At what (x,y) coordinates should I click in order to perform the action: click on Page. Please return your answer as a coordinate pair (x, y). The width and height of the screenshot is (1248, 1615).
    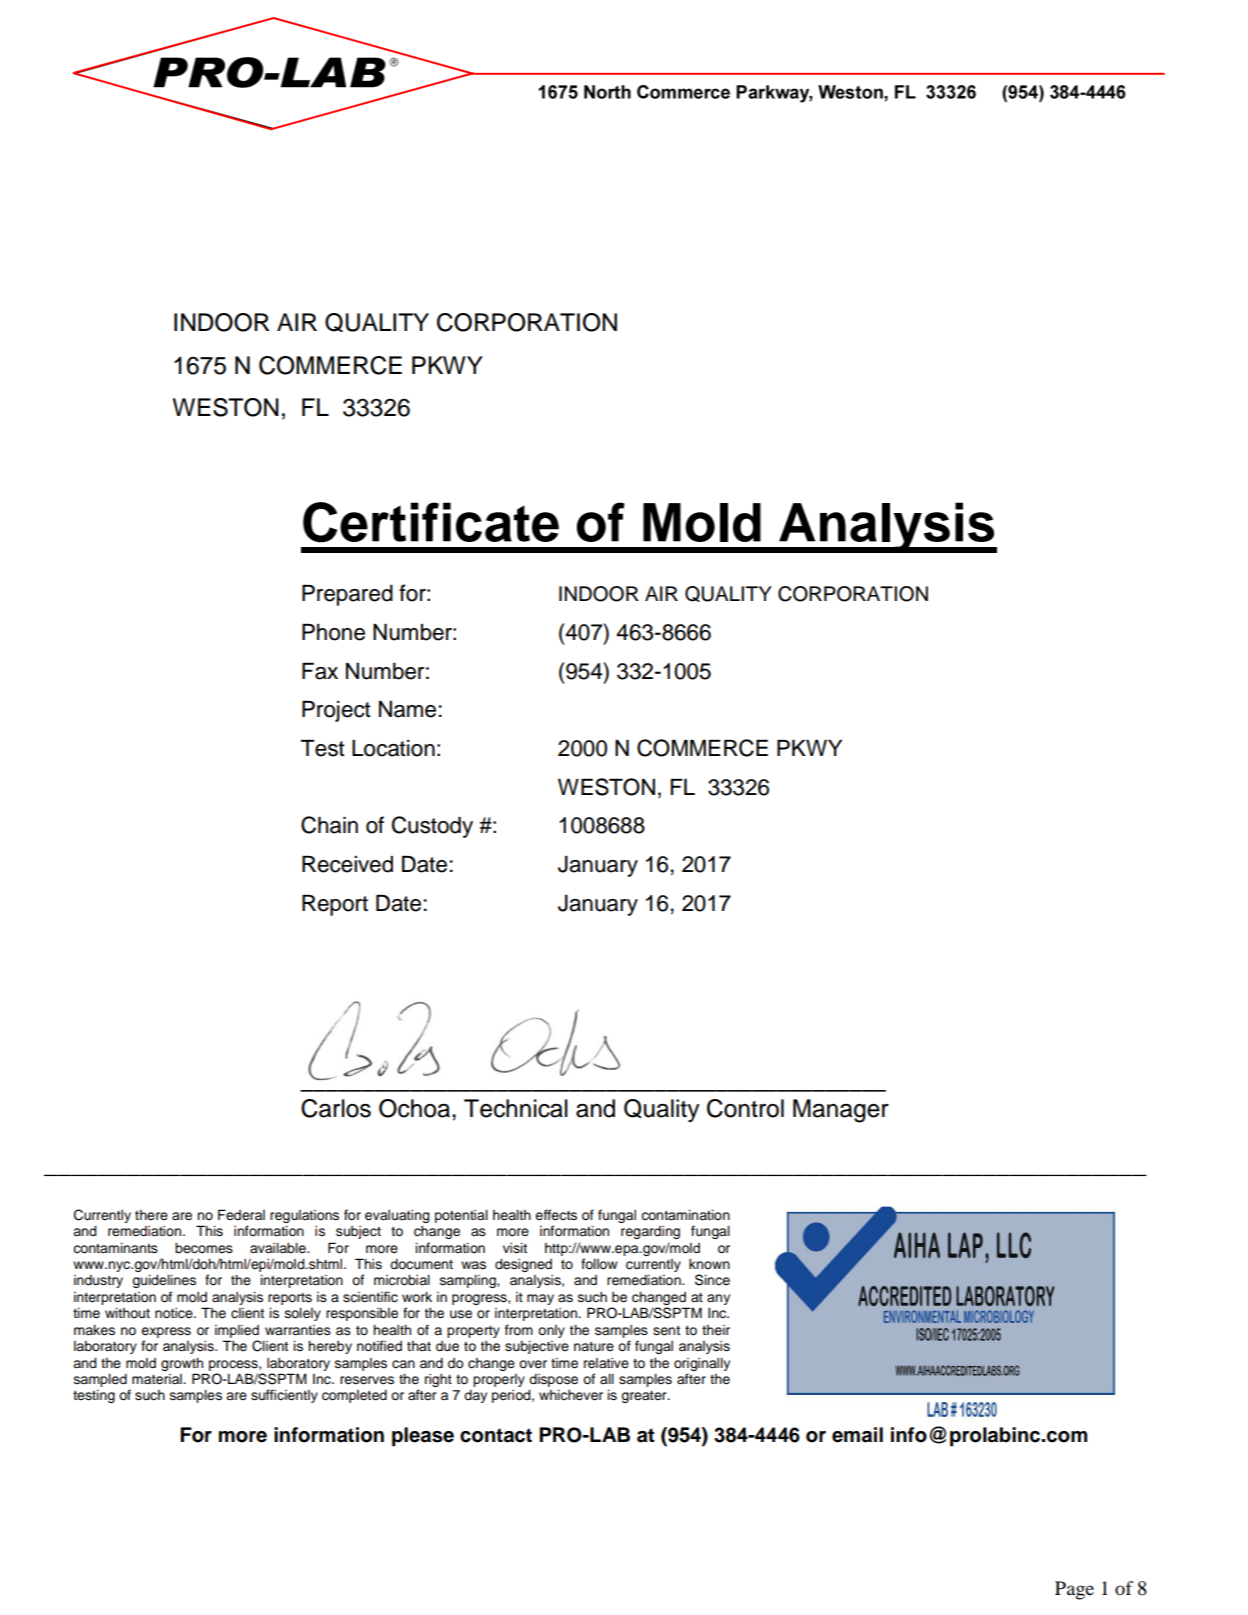
    Looking at the image, I should click on (1074, 1590).
